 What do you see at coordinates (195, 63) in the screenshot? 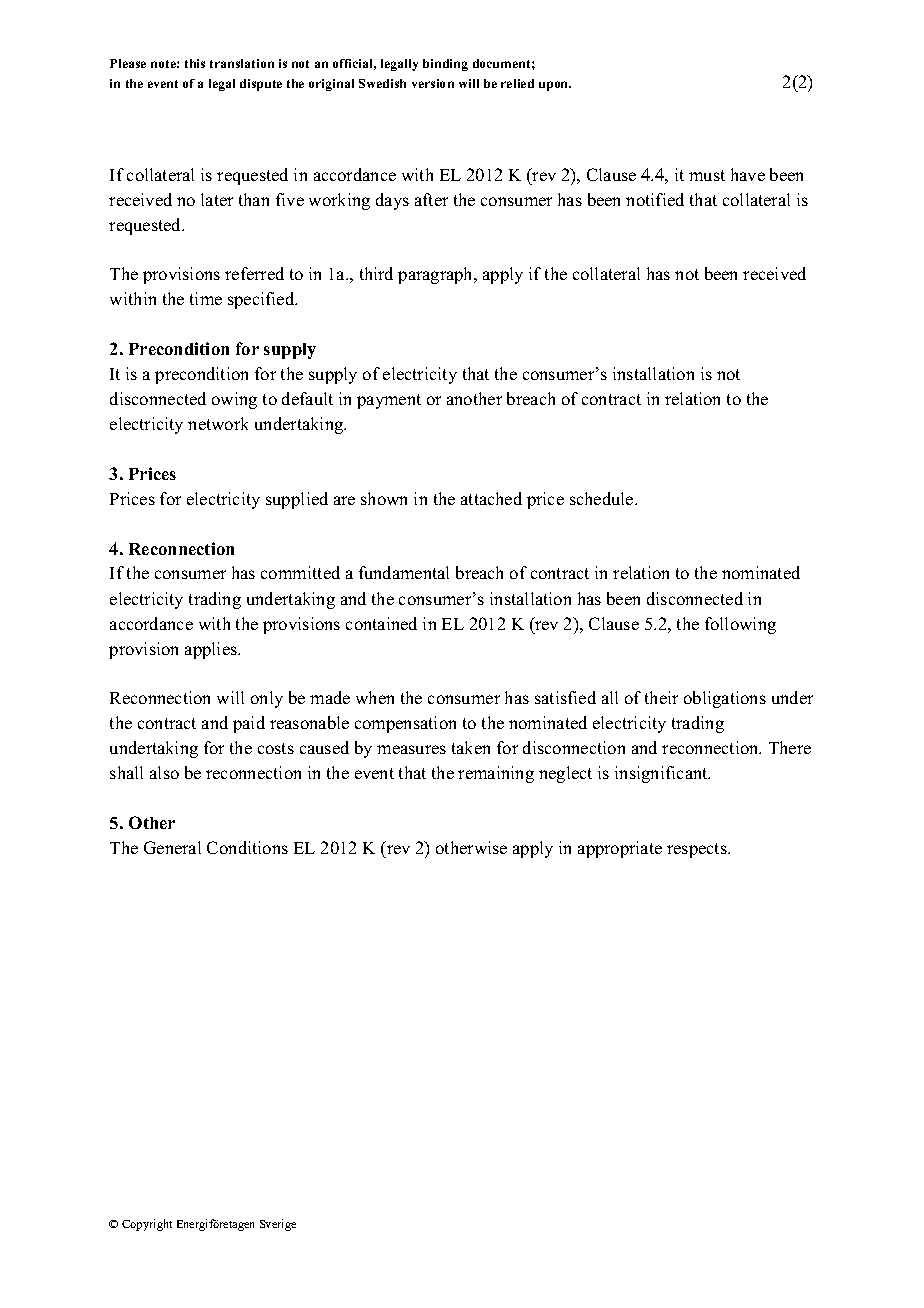
I see `this` at bounding box center [195, 63].
